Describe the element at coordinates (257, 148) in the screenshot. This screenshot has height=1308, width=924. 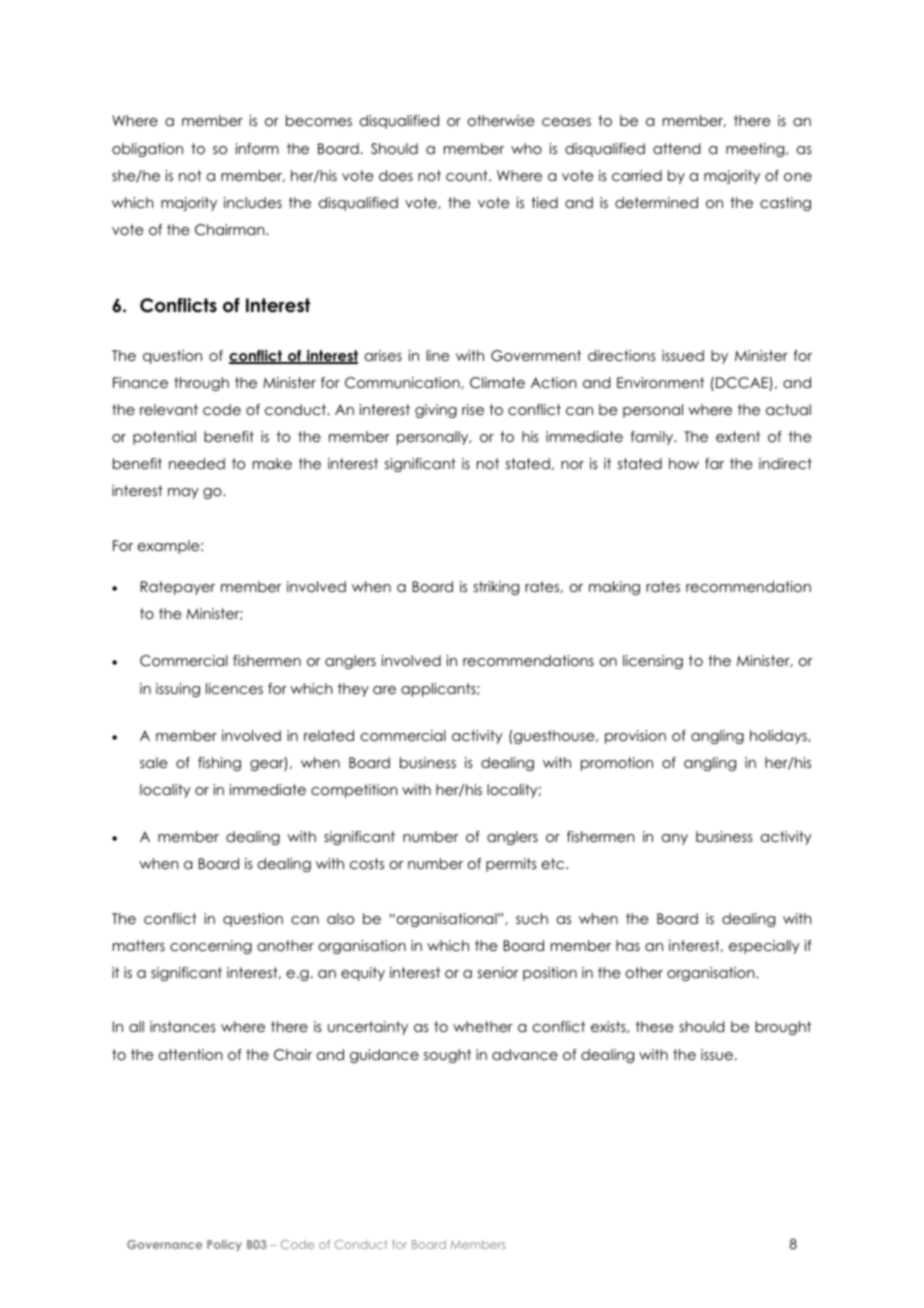
I see `inform` at that location.
